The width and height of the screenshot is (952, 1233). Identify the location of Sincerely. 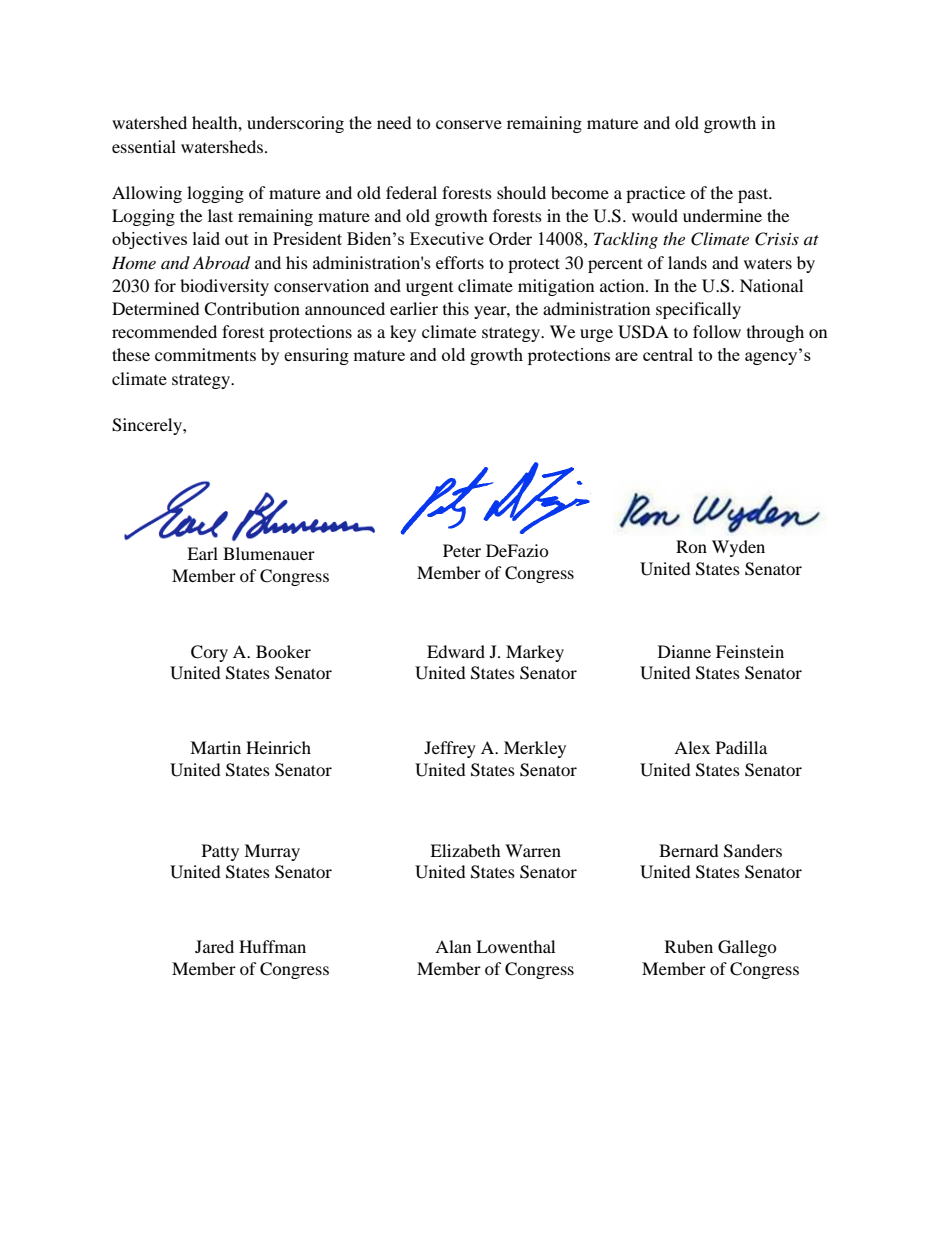
(148, 426).
